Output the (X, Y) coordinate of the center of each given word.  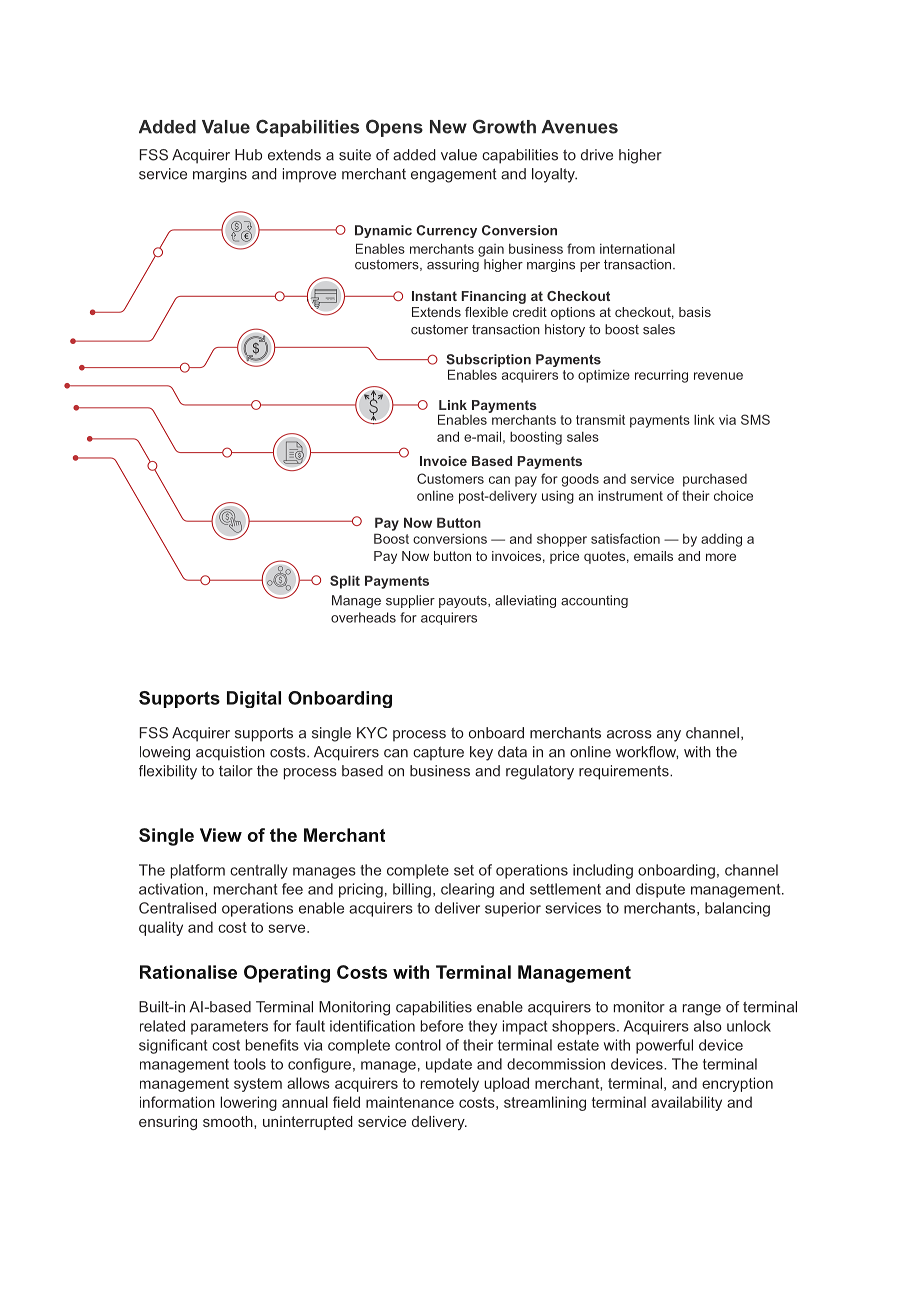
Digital (254, 699)
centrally (259, 871)
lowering (248, 1103)
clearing (467, 890)
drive (597, 155)
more (721, 557)
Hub (248, 155)
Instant (434, 296)
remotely (450, 1084)
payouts (464, 602)
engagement (454, 175)
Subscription (488, 360)
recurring (661, 376)
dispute (660, 890)
